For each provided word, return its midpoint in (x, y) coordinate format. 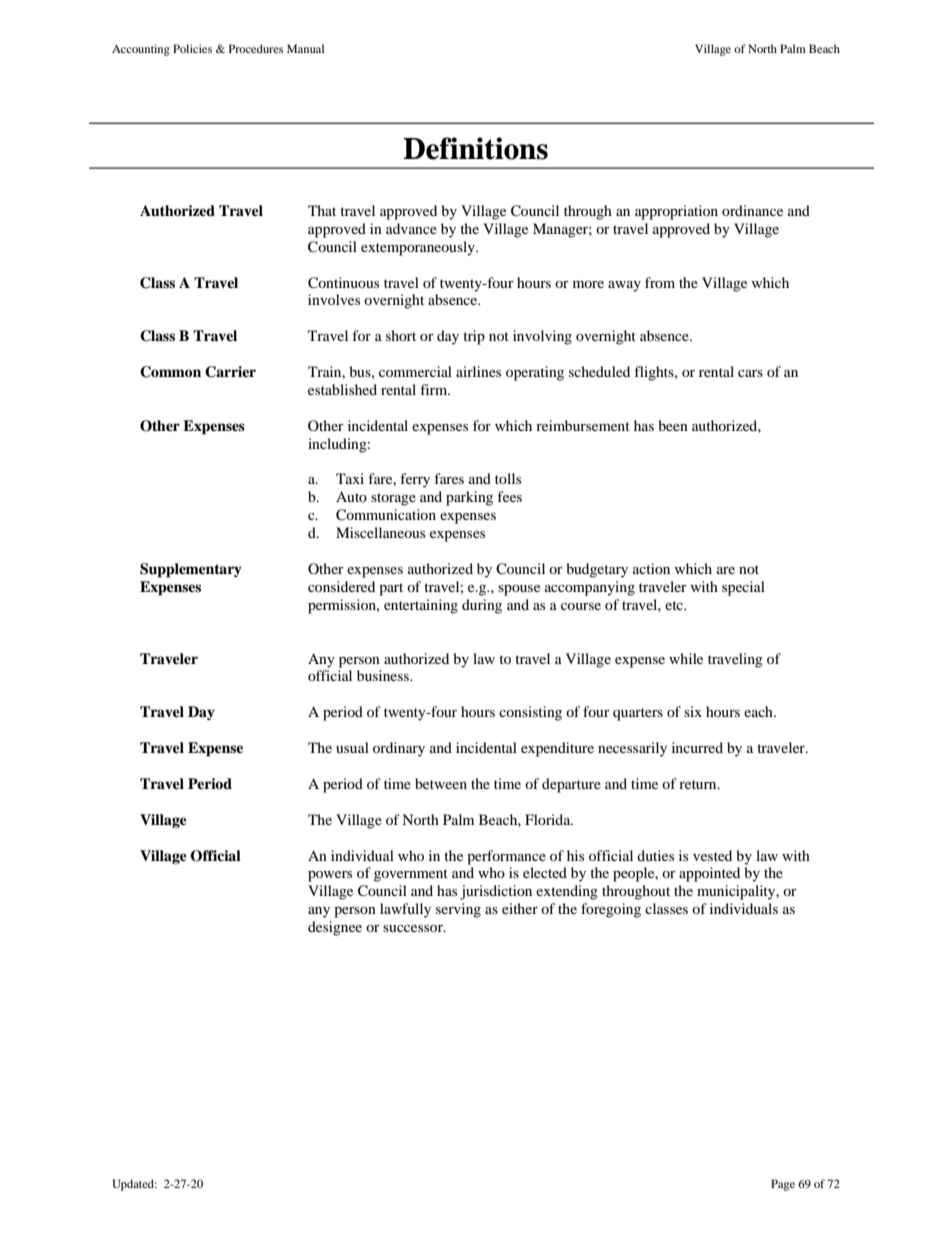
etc (675, 605)
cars (750, 373)
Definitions (475, 148)
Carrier (230, 372)
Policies (192, 48)
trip (474, 337)
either (520, 908)
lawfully (405, 910)
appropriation (676, 212)
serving (458, 910)
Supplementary (191, 570)
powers (330, 876)
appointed (709, 874)
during (482, 606)
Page (783, 1185)
